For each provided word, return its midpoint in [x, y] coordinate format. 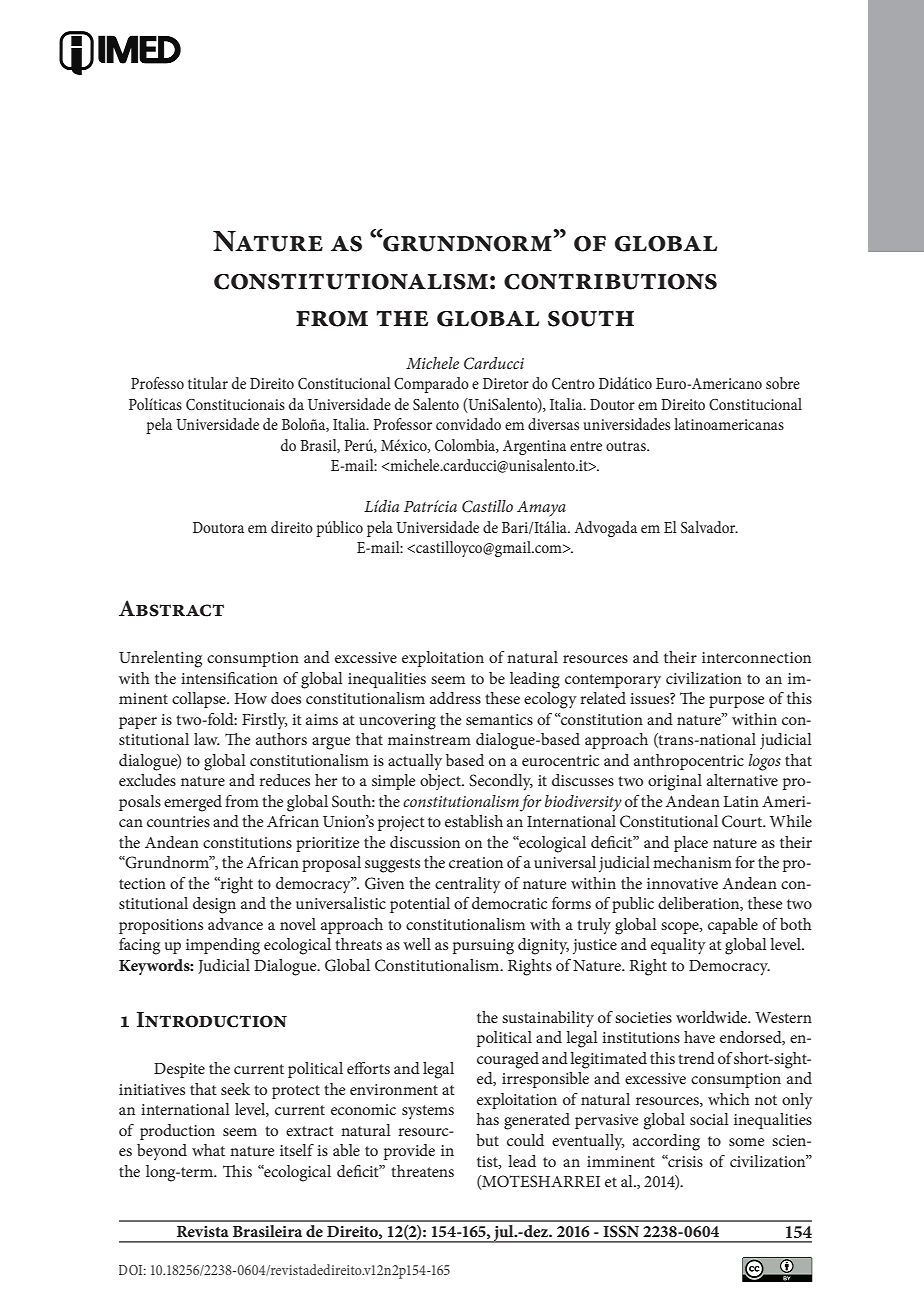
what [208, 1150]
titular [208, 383]
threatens [422, 1171]
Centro [573, 383]
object [441, 782]
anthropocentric [689, 762]
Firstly [265, 721]
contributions [610, 281]
